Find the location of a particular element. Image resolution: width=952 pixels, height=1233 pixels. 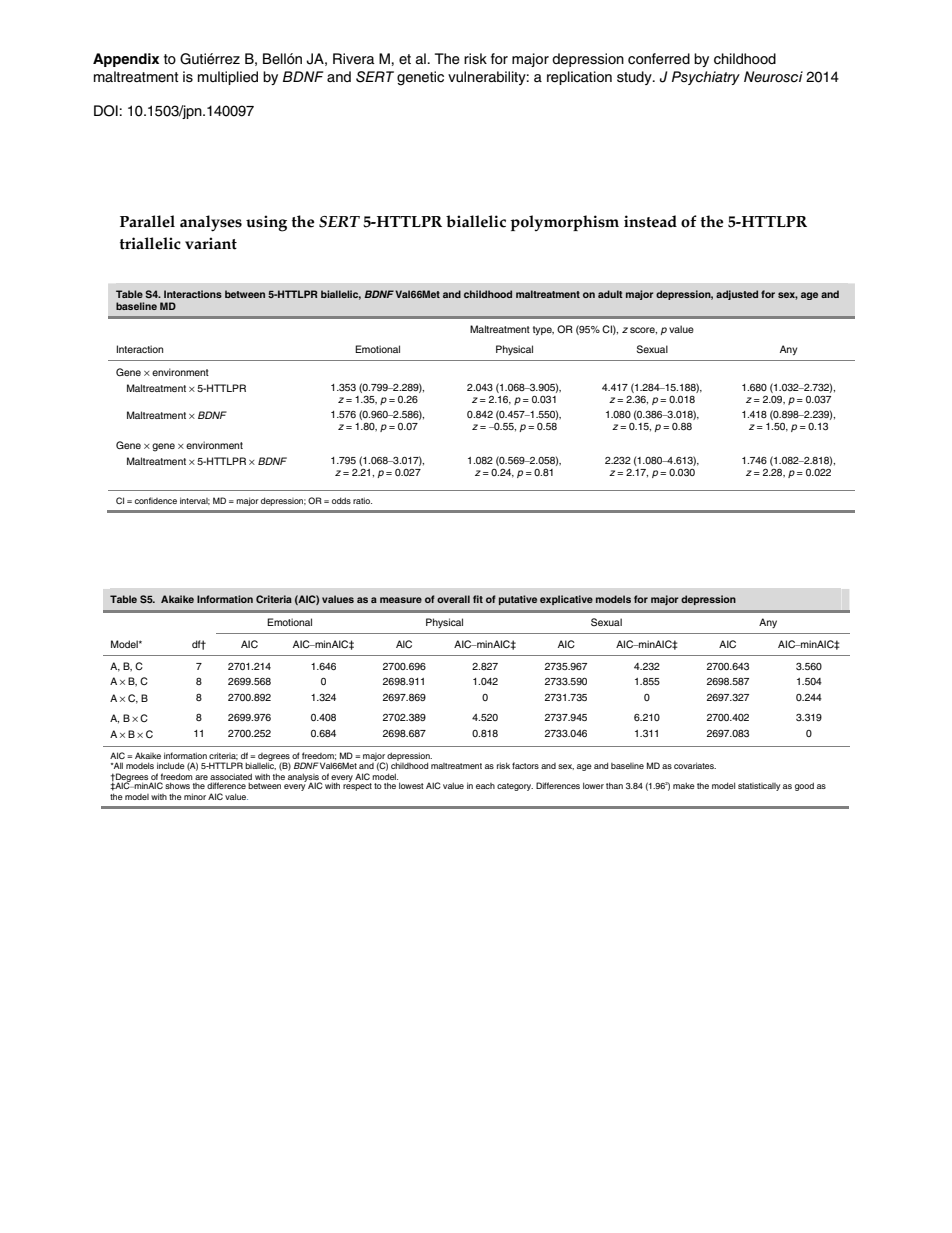

variant is located at coordinates (211, 243).
